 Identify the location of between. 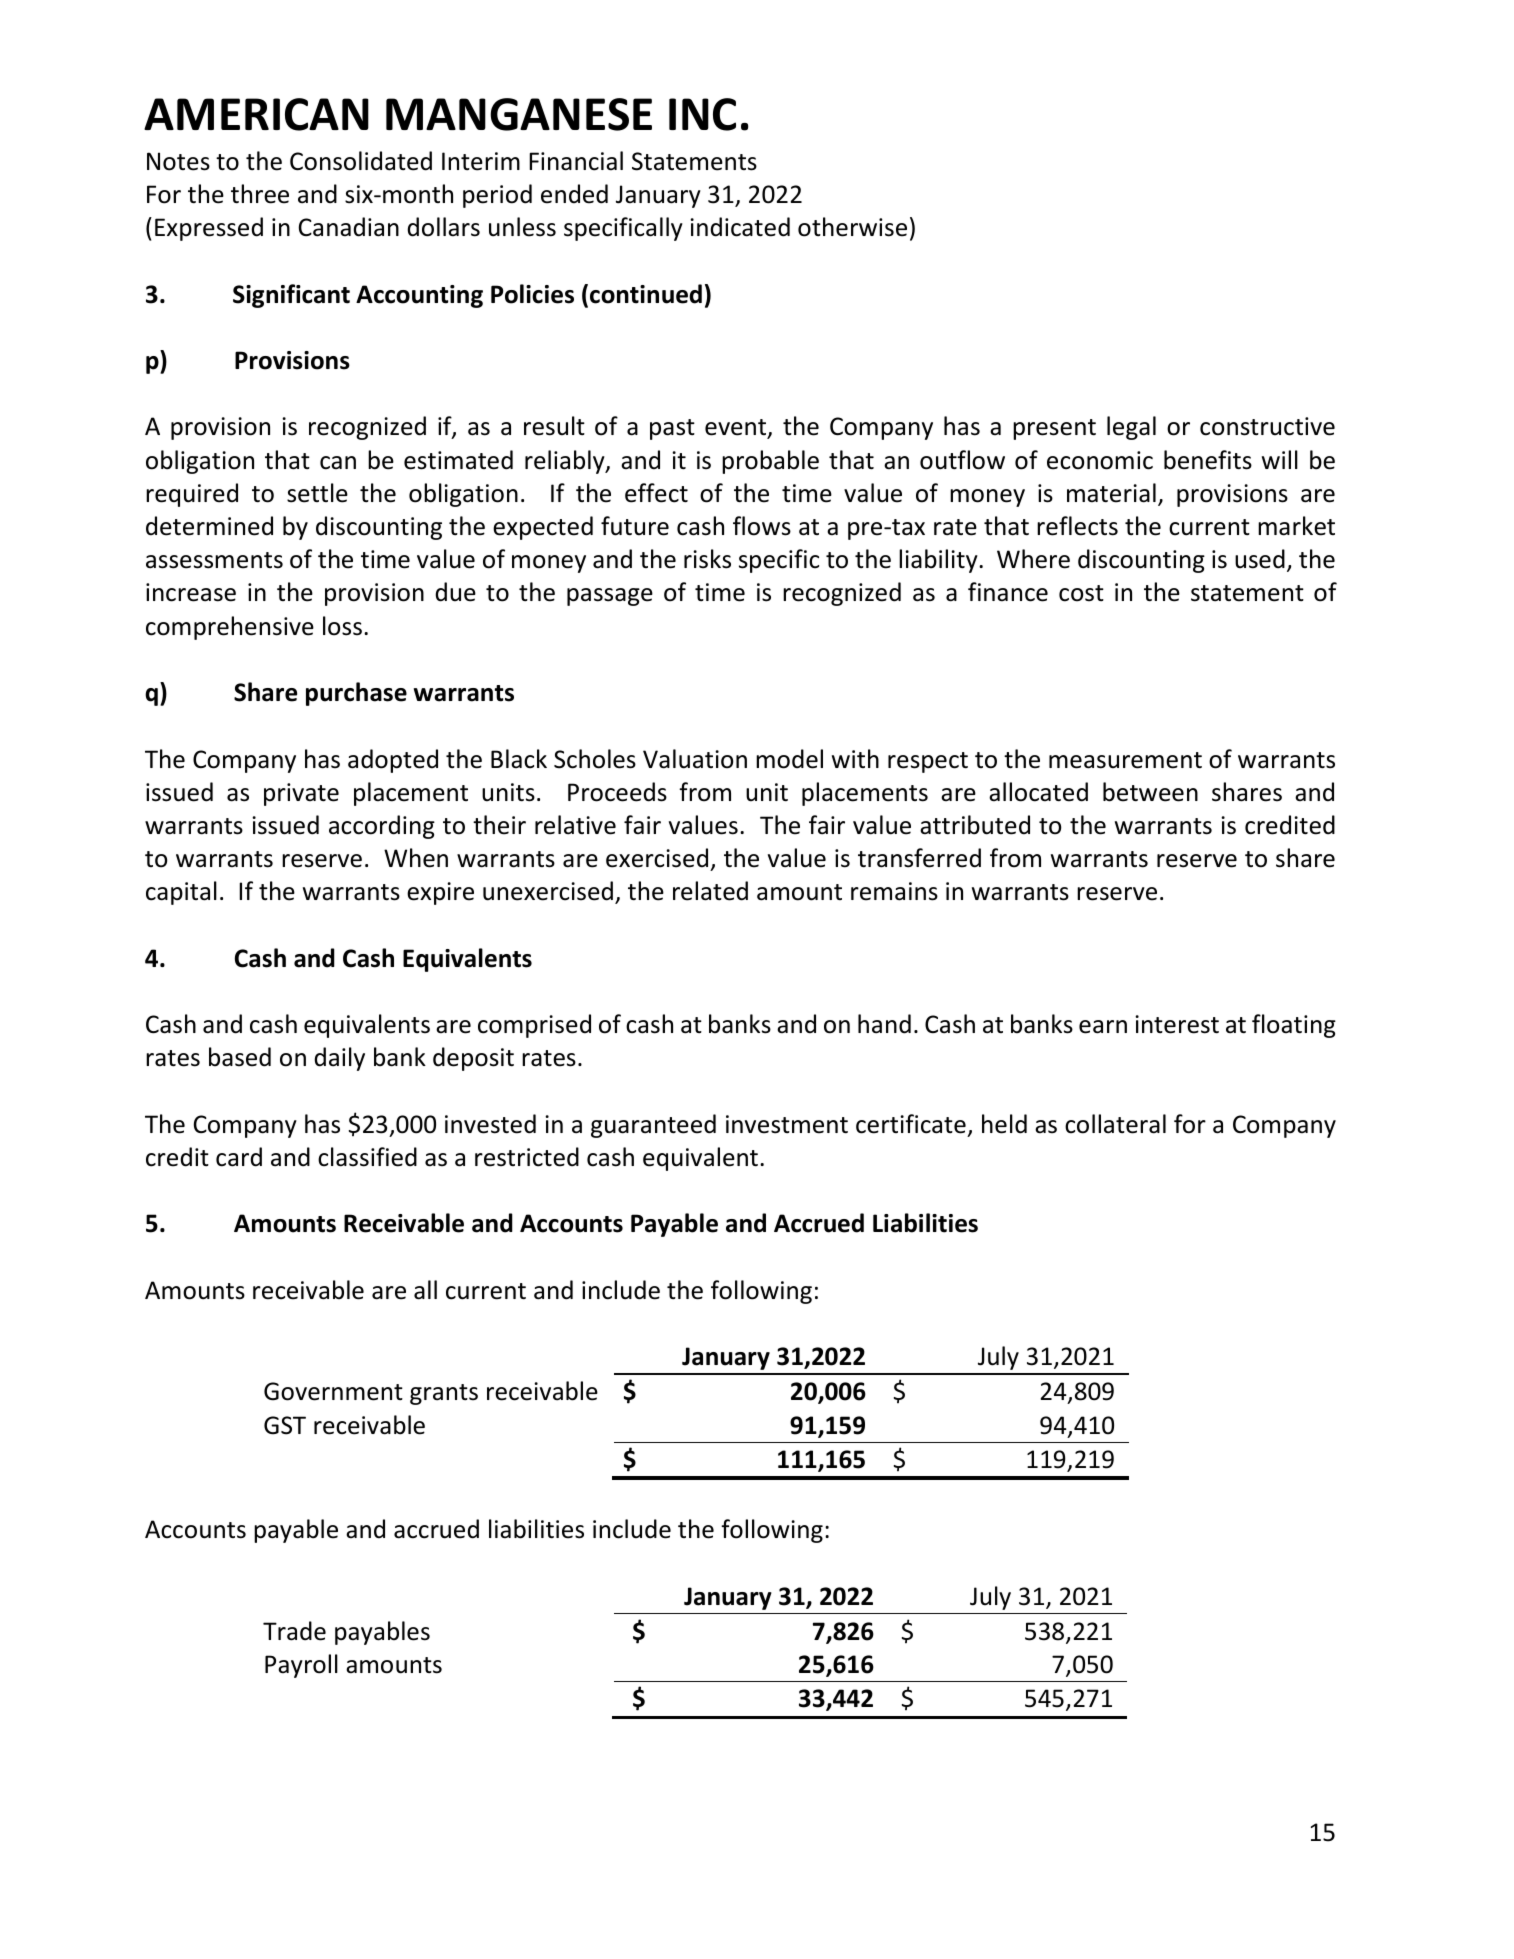
(1150, 792).
